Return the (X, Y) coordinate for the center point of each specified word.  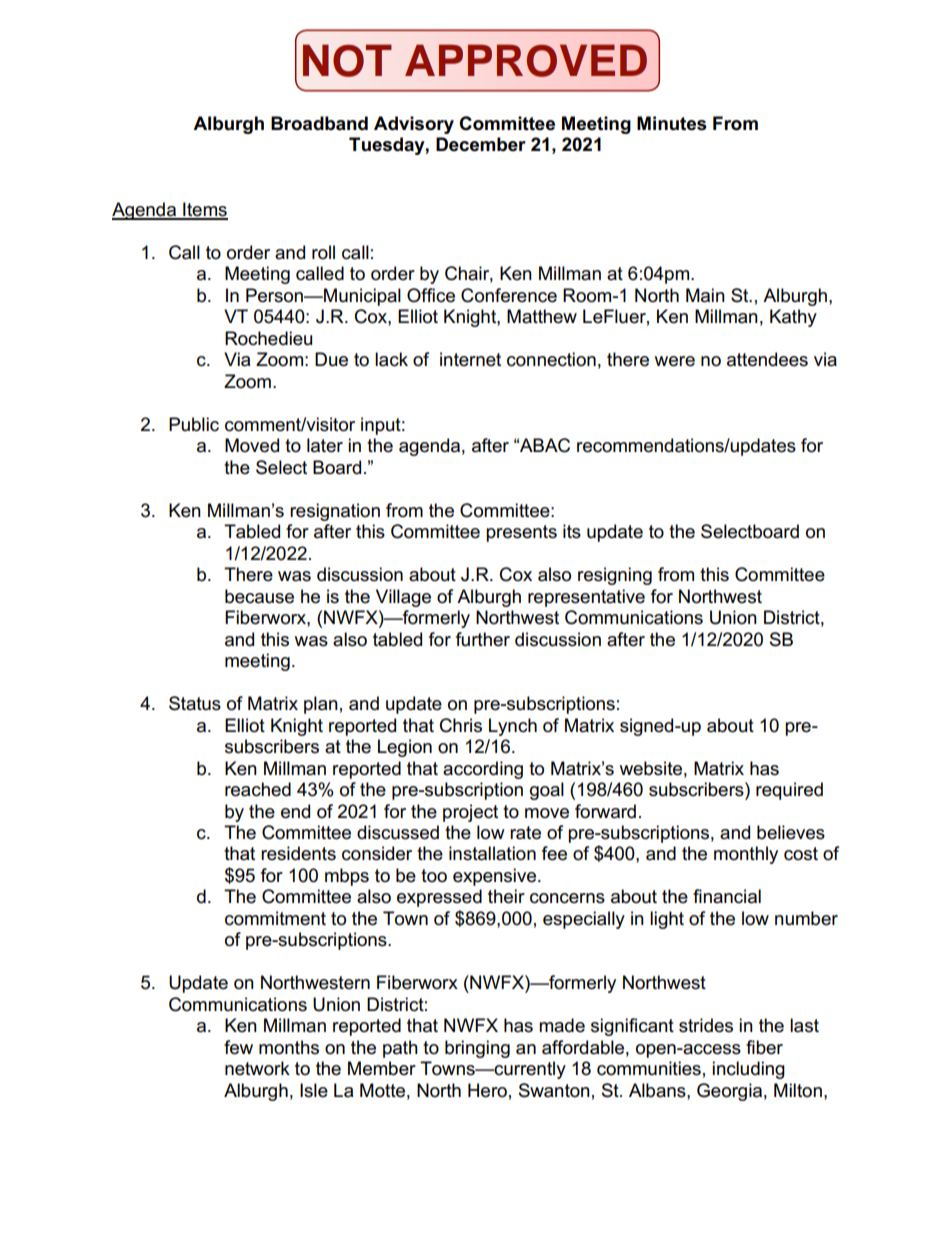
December (481, 144)
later (325, 445)
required (789, 791)
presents (521, 533)
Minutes (672, 123)
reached (258, 789)
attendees (767, 359)
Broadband (319, 123)
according (483, 770)
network (257, 1068)
